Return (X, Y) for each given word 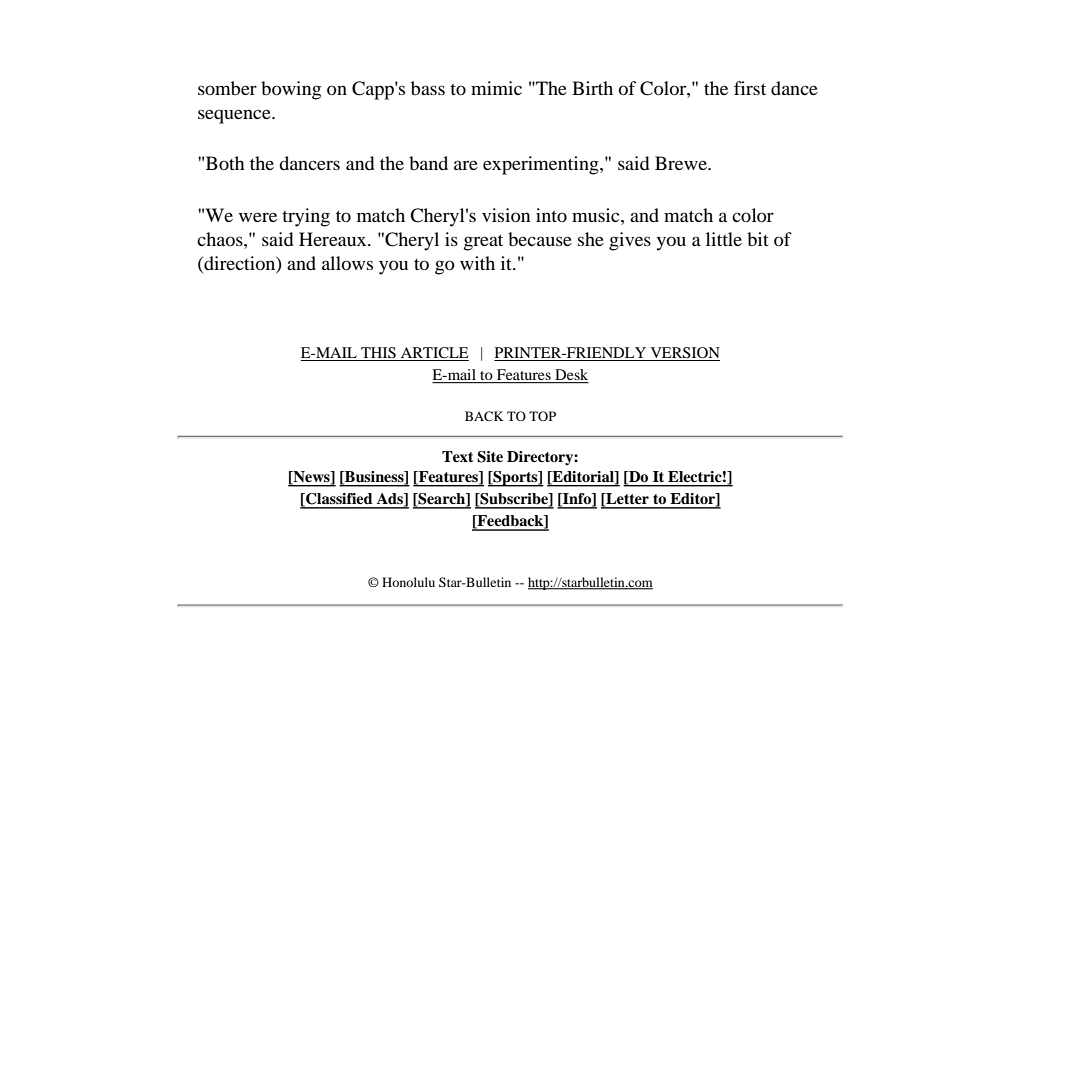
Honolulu (408, 582)
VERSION (684, 354)
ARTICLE (434, 354)
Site (490, 457)
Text (457, 457)
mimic (496, 88)
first (750, 88)
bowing (291, 90)
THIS (378, 354)
